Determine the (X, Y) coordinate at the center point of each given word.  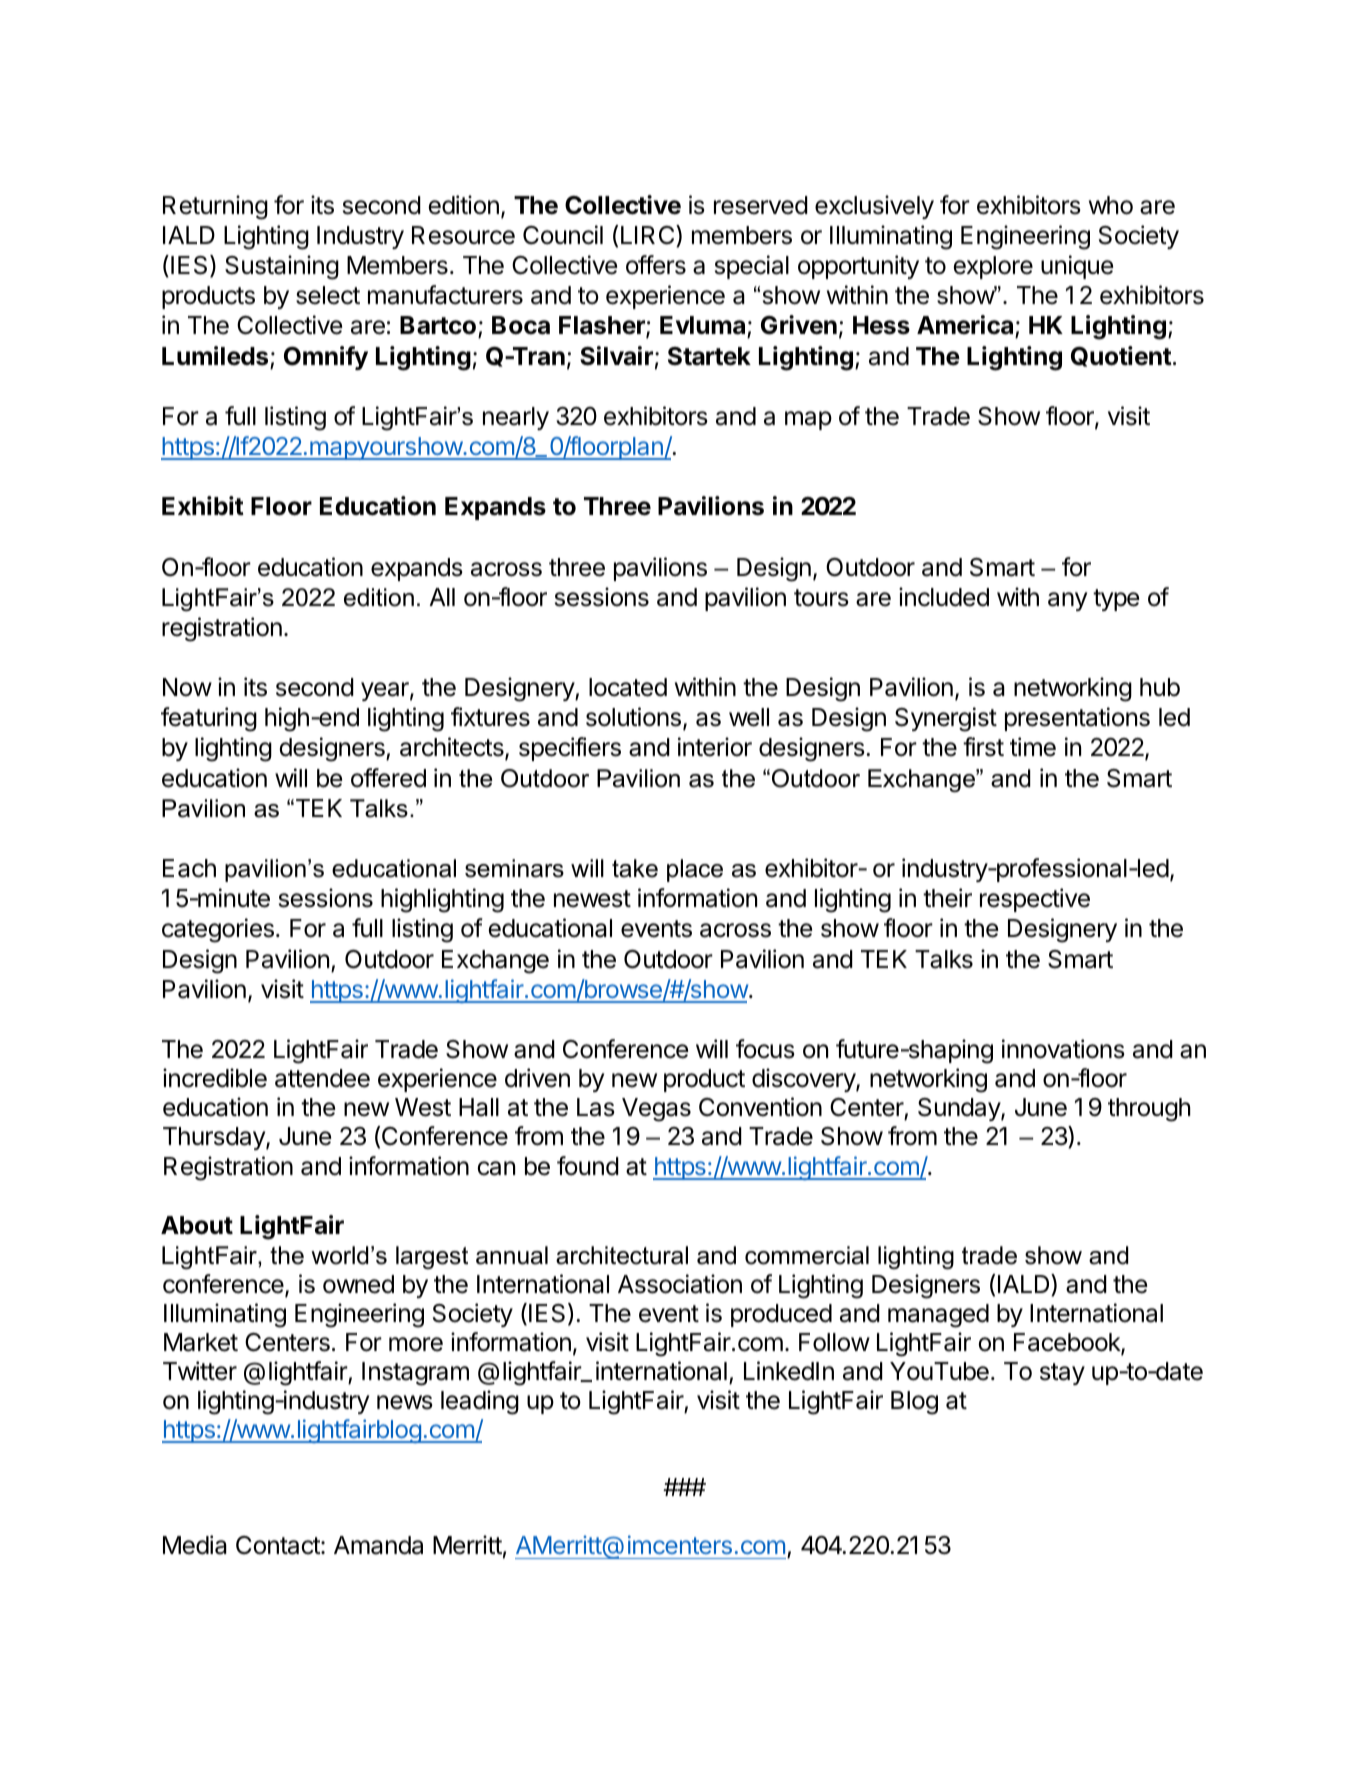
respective (1035, 900)
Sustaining (282, 267)
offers (656, 265)
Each (189, 868)
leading (480, 1402)
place (695, 870)
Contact (279, 1545)
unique (1077, 267)
